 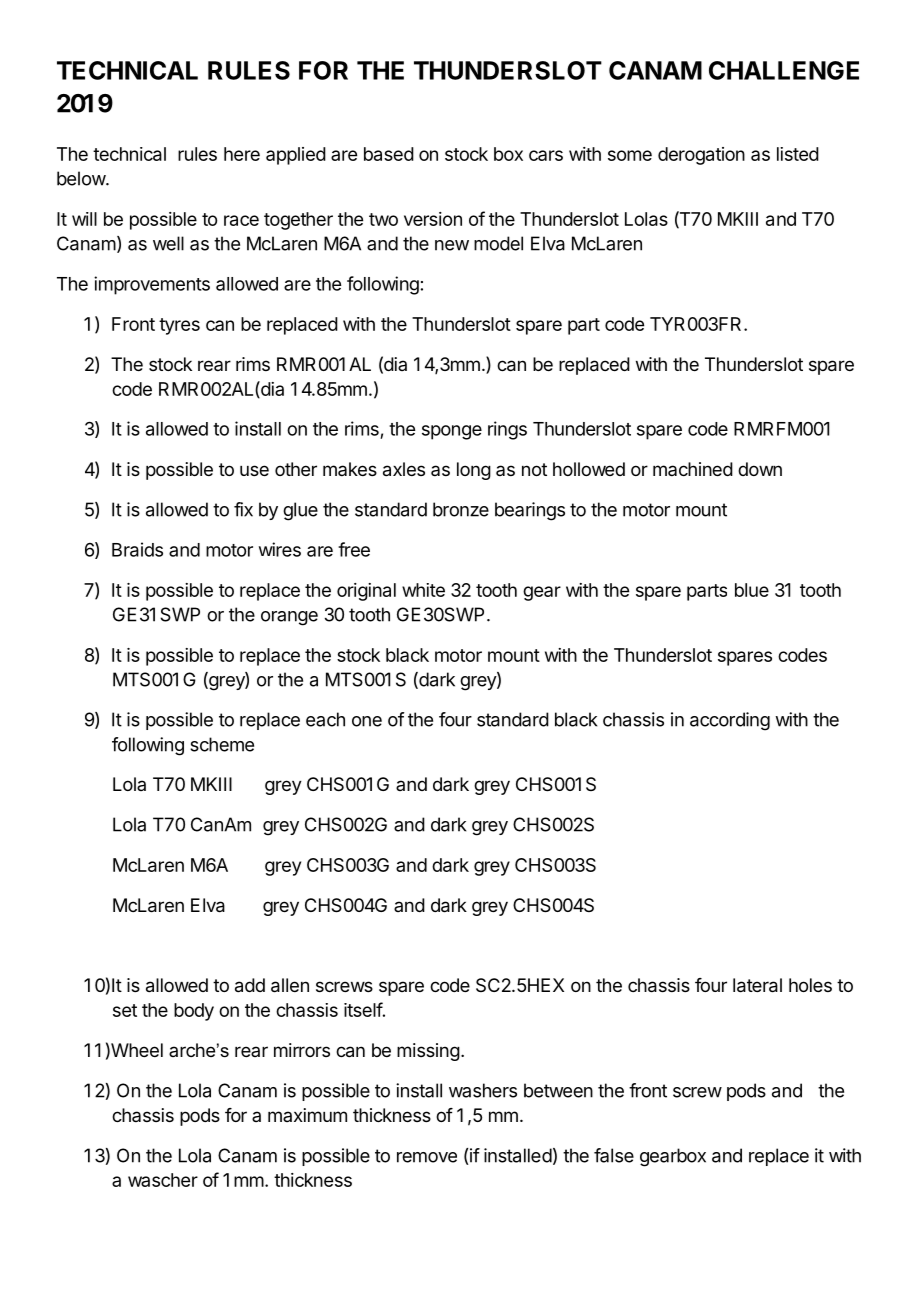 What do you see at coordinates (243, 509) in the document?
I see `fix` at bounding box center [243, 509].
